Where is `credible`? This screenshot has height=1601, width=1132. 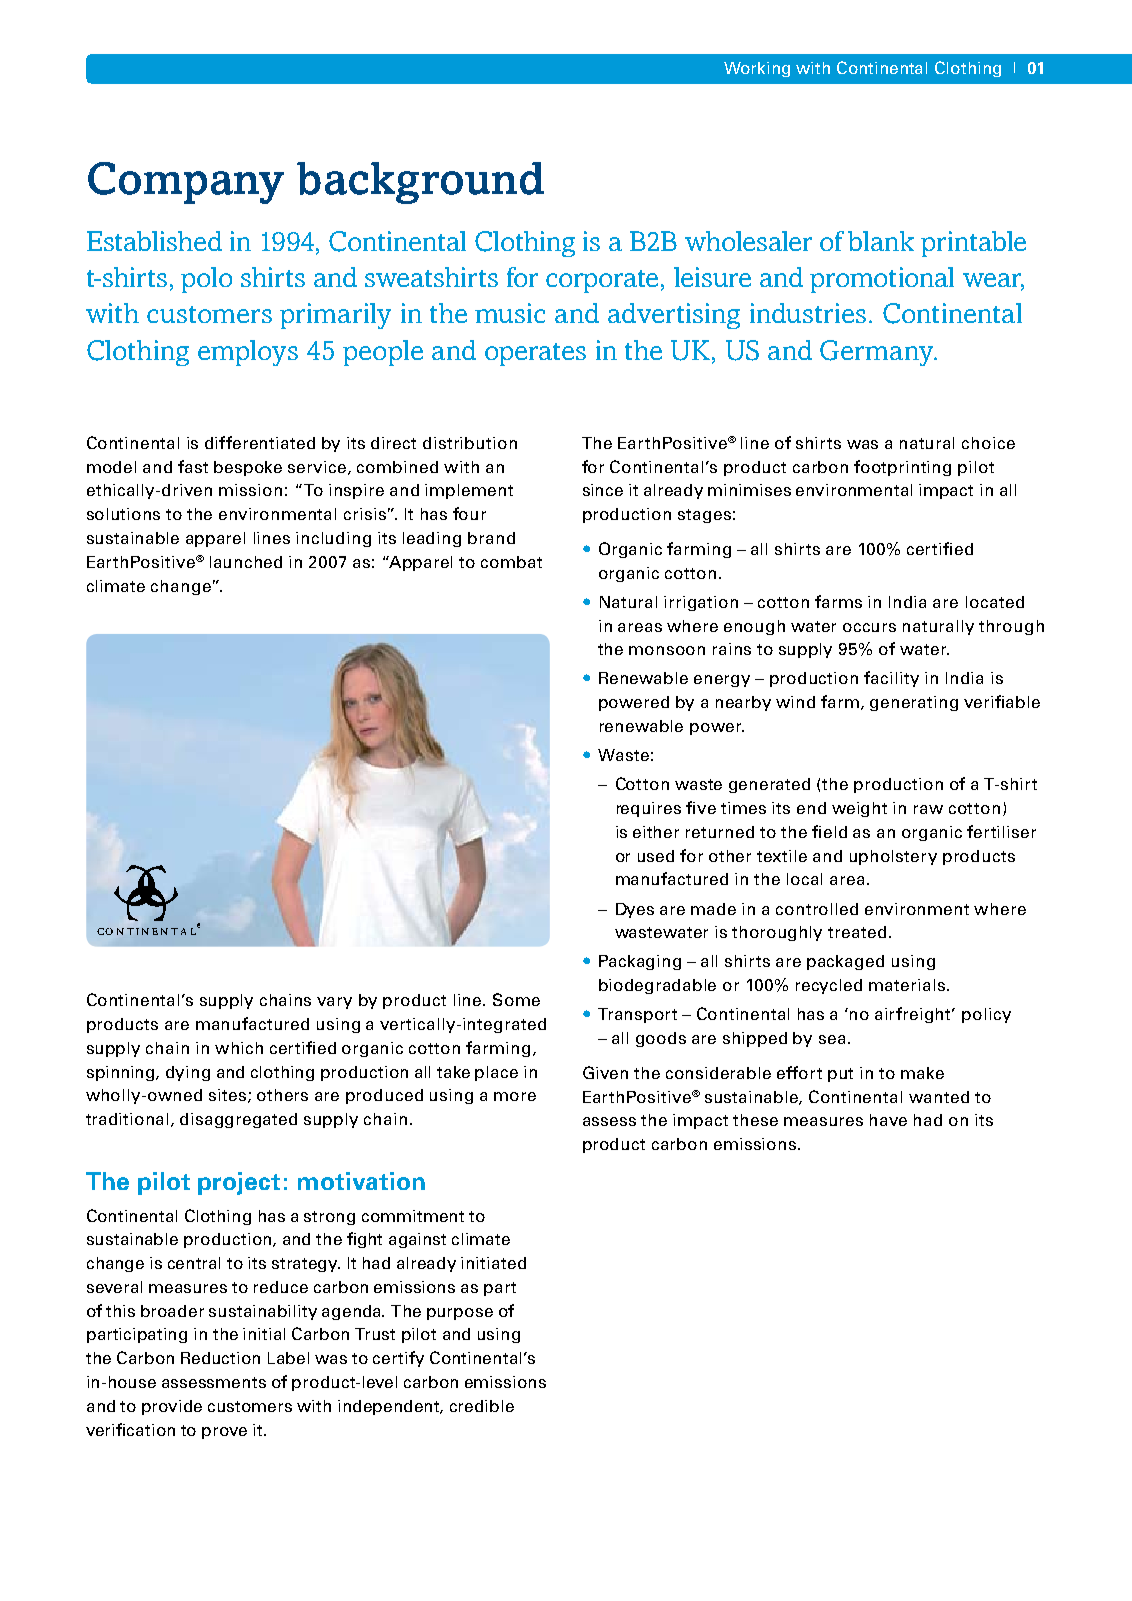 credible is located at coordinates (482, 1406).
